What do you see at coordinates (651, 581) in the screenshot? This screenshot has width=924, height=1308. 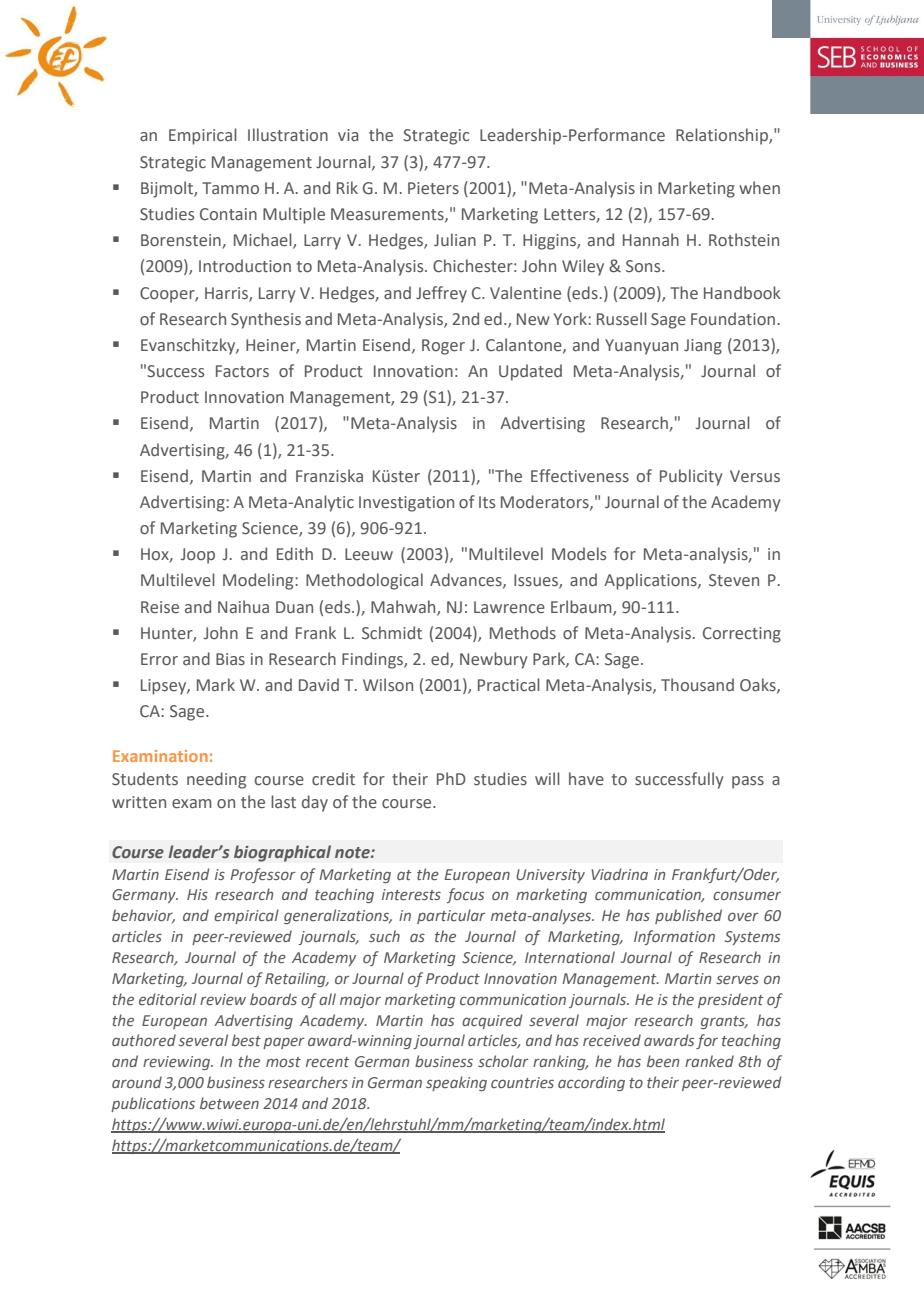 I see `Applications` at bounding box center [651, 581].
